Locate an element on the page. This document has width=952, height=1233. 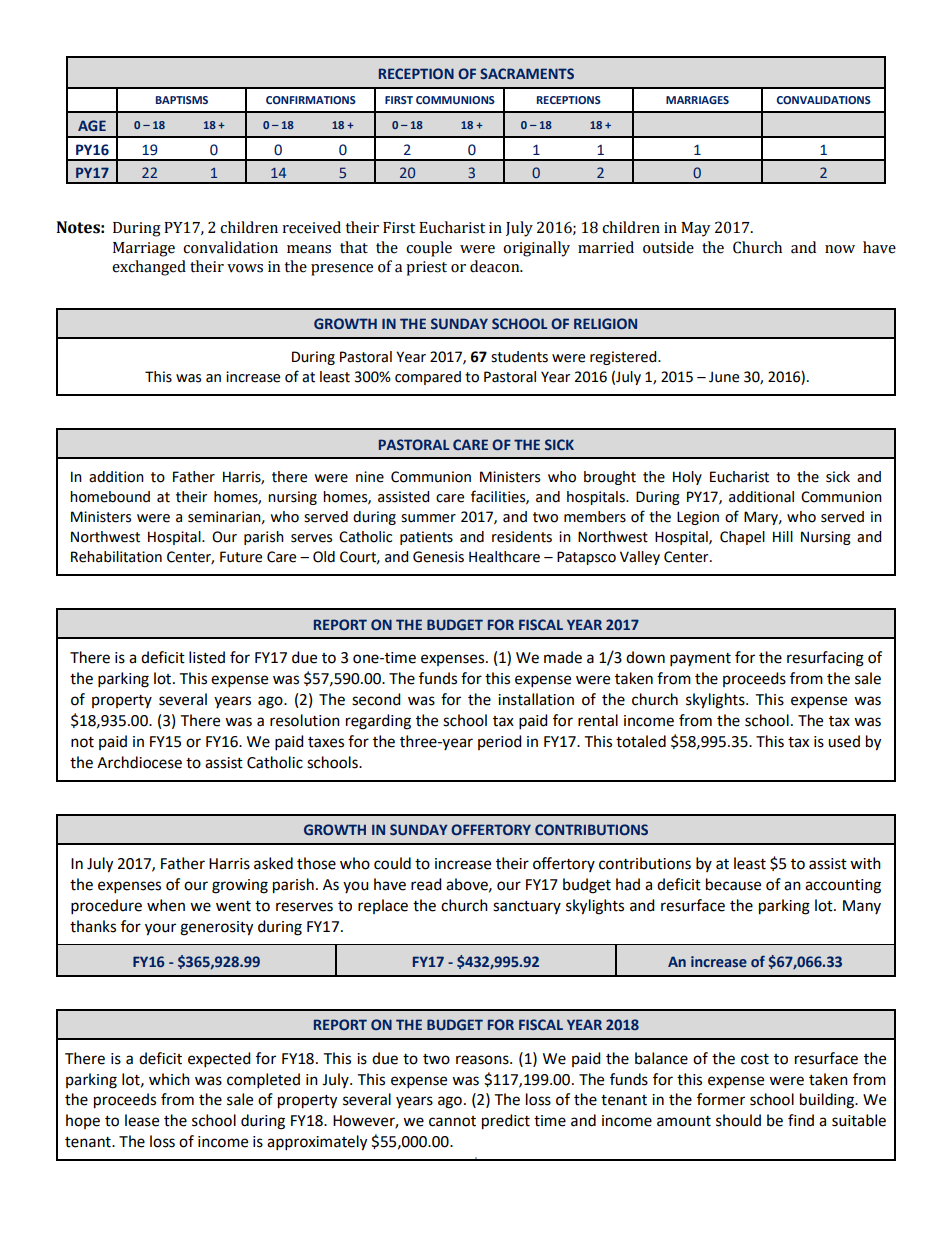
listed is located at coordinates (207, 657).
